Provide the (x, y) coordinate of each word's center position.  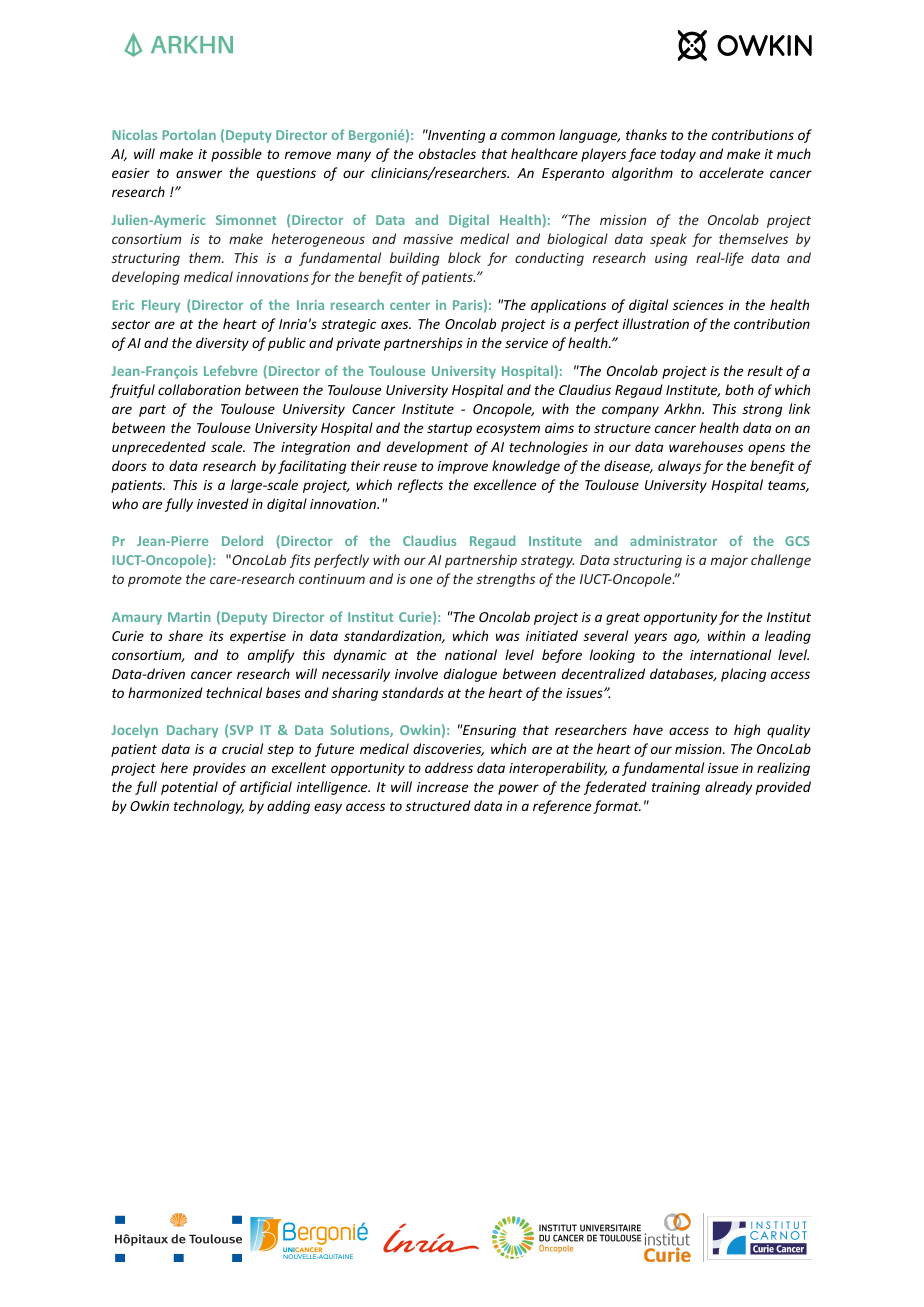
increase (443, 787)
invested (223, 503)
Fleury (161, 306)
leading (788, 637)
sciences (698, 305)
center (410, 305)
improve (463, 467)
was (508, 637)
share (185, 635)
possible (236, 155)
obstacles (447, 153)
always (679, 467)
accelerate (731, 172)
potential (189, 788)
